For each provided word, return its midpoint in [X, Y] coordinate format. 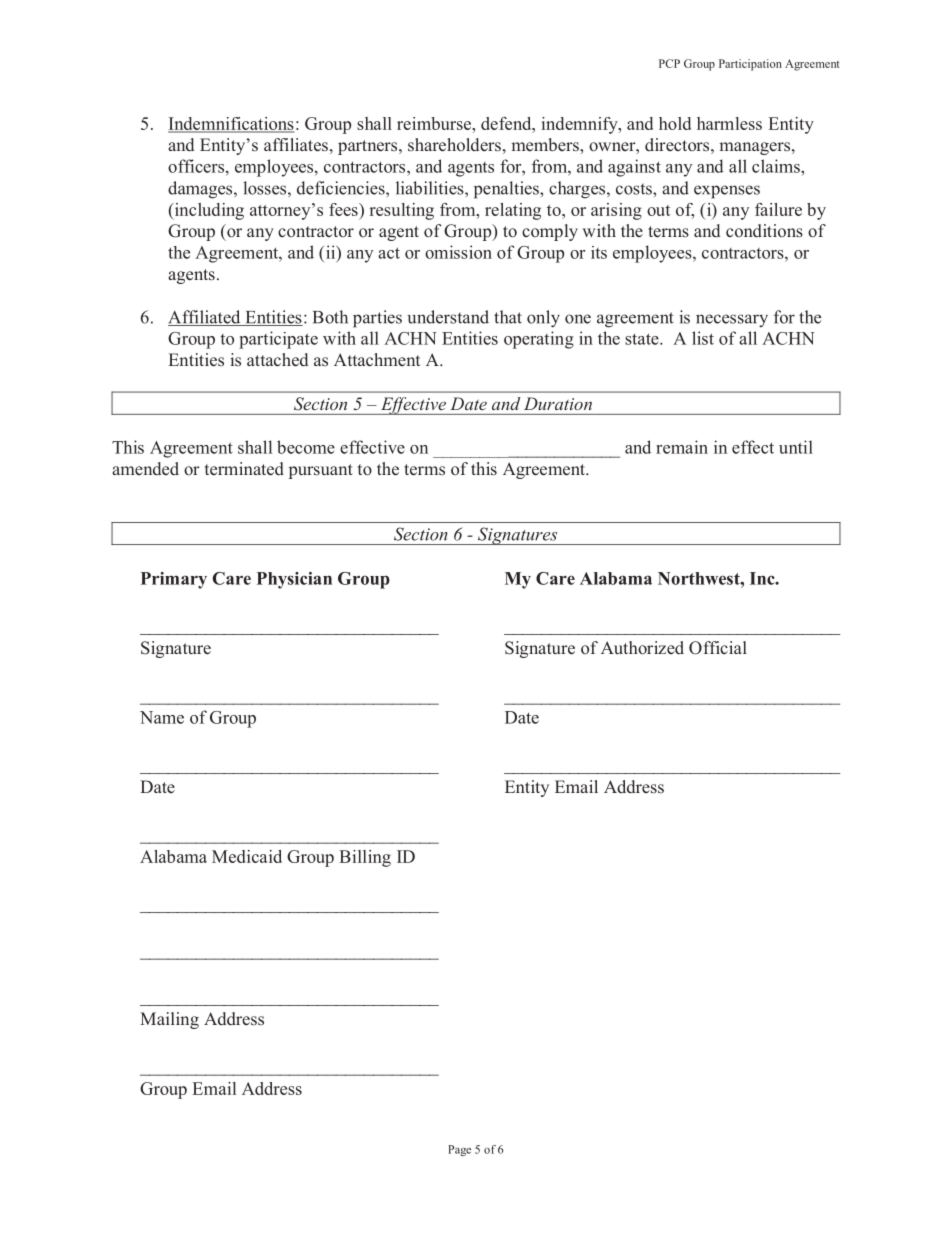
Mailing [169, 1020]
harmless [729, 123]
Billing [365, 858]
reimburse [435, 123]
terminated [244, 469]
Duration [558, 403]
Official [718, 648]
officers [197, 166]
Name [162, 717]
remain [682, 447]
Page [459, 1150]
